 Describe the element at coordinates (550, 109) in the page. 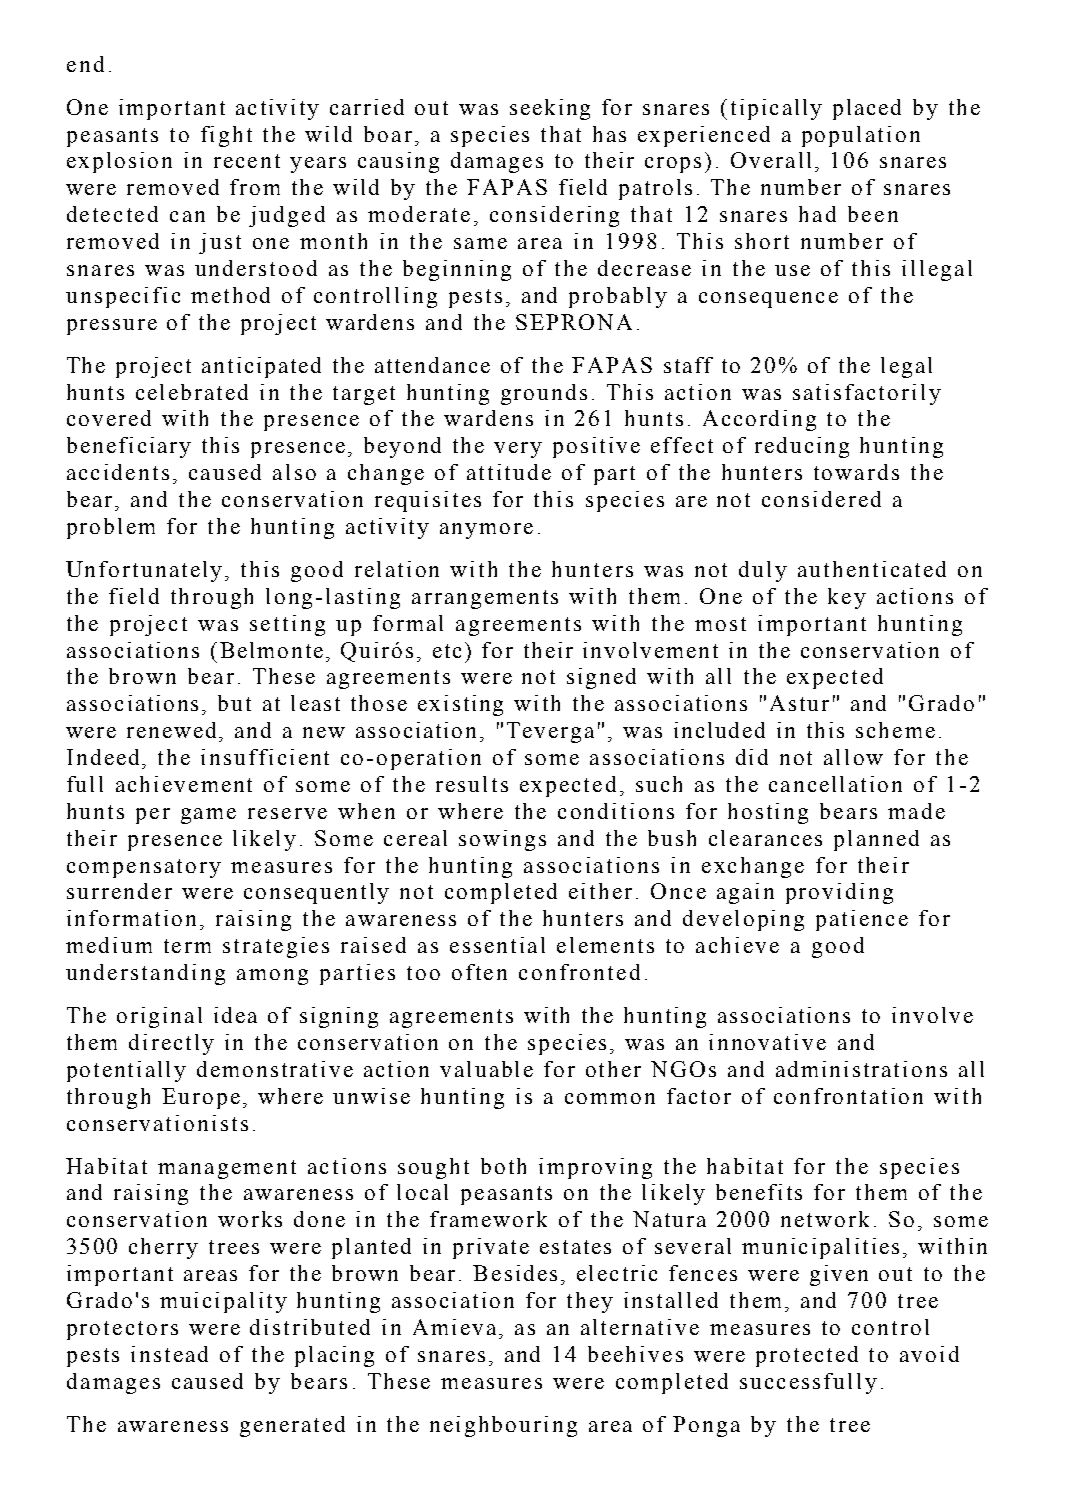

I see `seeking` at that location.
